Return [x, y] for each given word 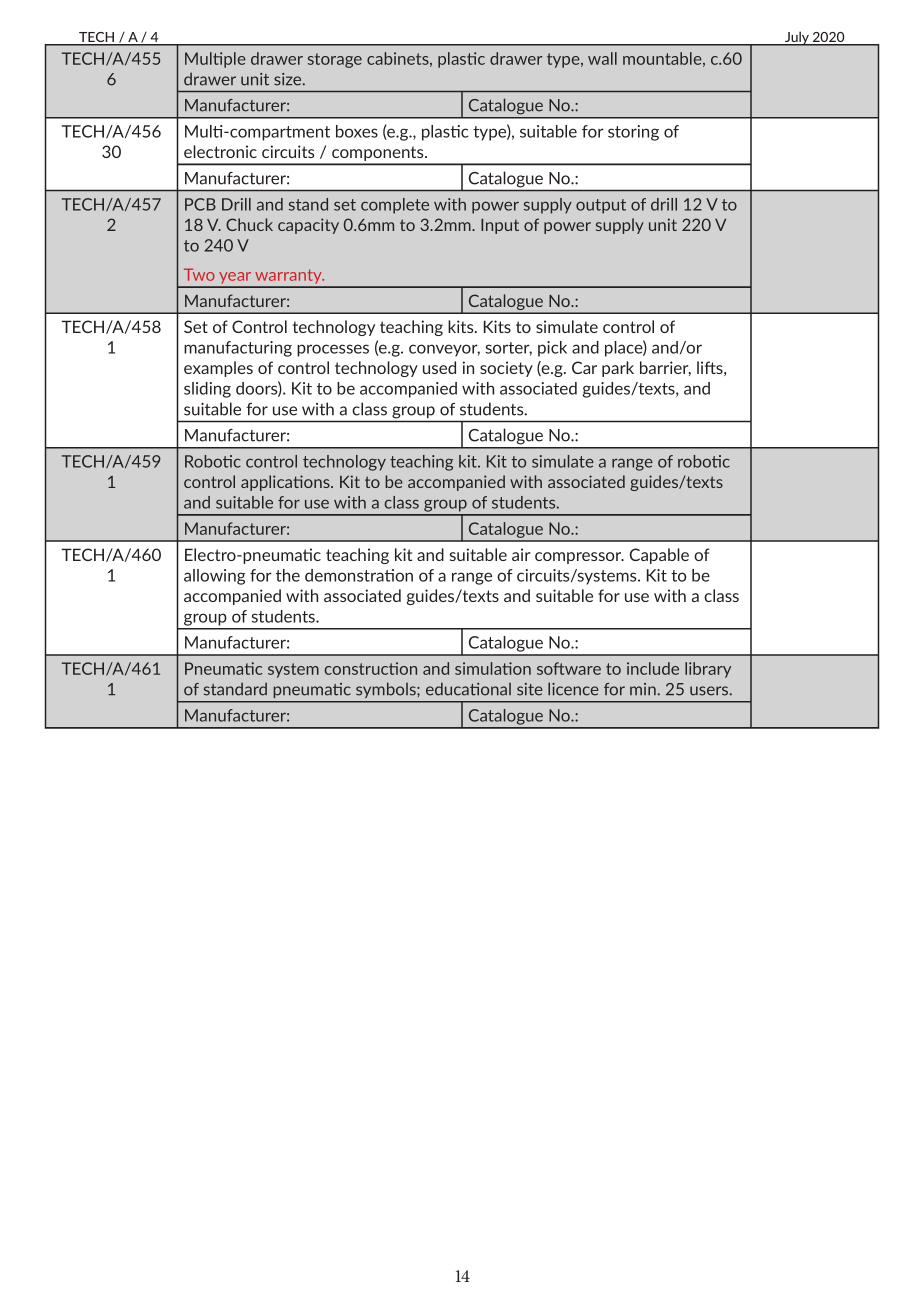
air [521, 554]
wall [602, 58]
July [797, 39]
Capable [659, 556]
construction [370, 668]
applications [286, 483]
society [506, 369]
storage [335, 60]
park [618, 369]
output [601, 206]
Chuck [249, 224]
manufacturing [238, 349]
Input [500, 226]
